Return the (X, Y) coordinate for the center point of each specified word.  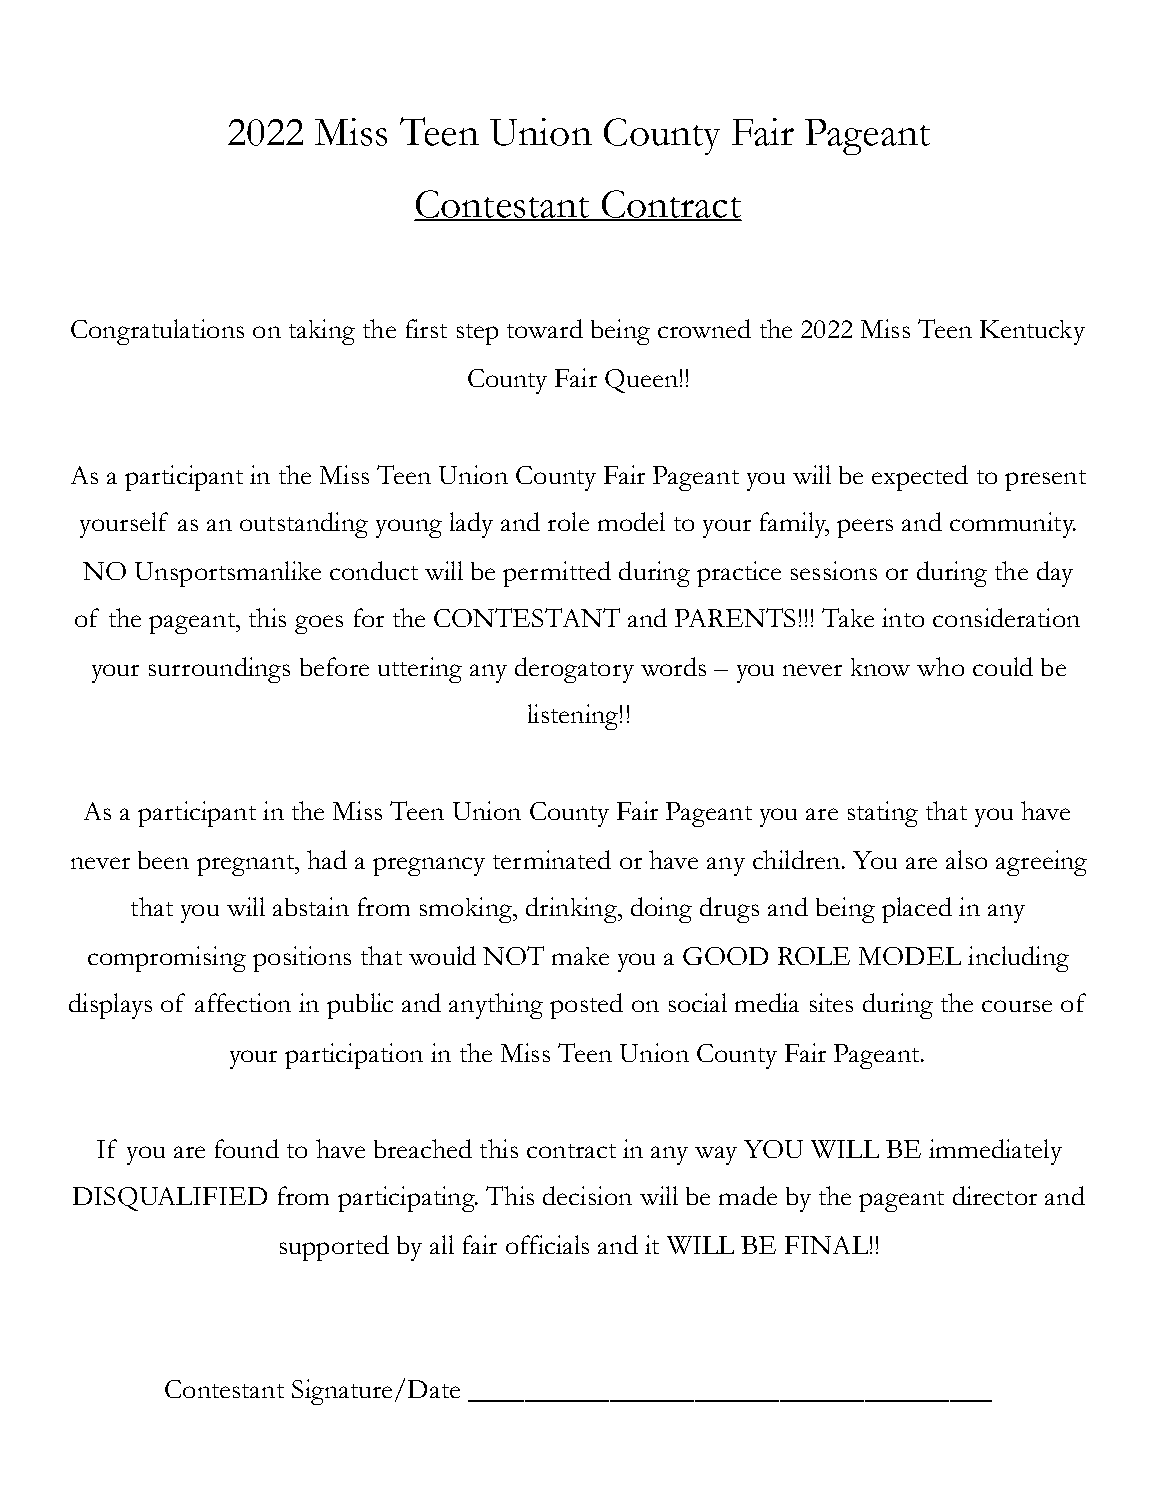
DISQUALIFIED (170, 1199)
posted (586, 1006)
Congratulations (157, 332)
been (163, 860)
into (903, 617)
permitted (557, 574)
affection (243, 1002)
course (1017, 1006)
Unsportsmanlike (228, 574)
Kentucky (1032, 332)
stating (883, 814)
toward (545, 328)
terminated (552, 859)
